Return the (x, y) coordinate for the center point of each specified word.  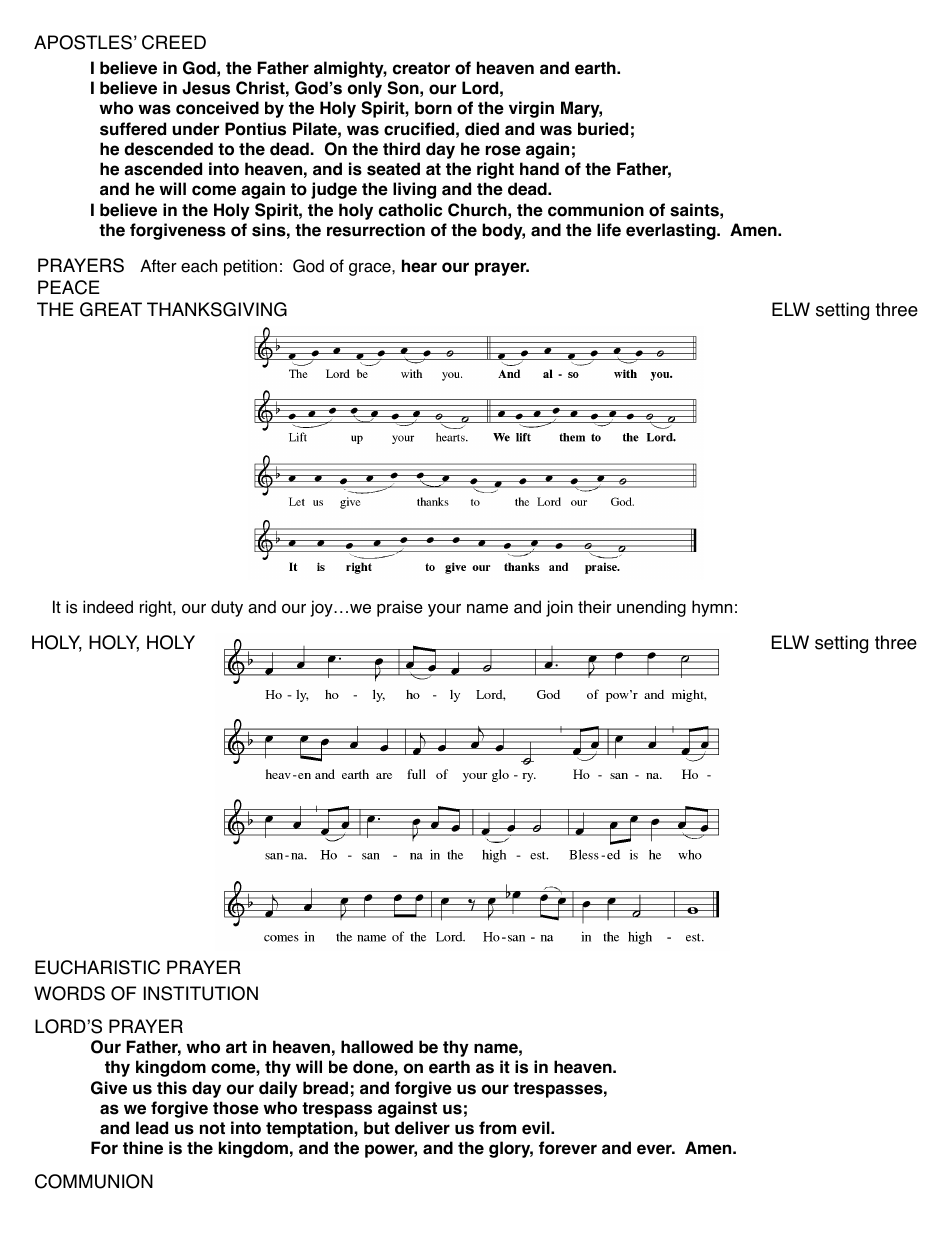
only (365, 89)
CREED (174, 42)
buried (603, 129)
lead (152, 1128)
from (497, 1128)
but (377, 1128)
